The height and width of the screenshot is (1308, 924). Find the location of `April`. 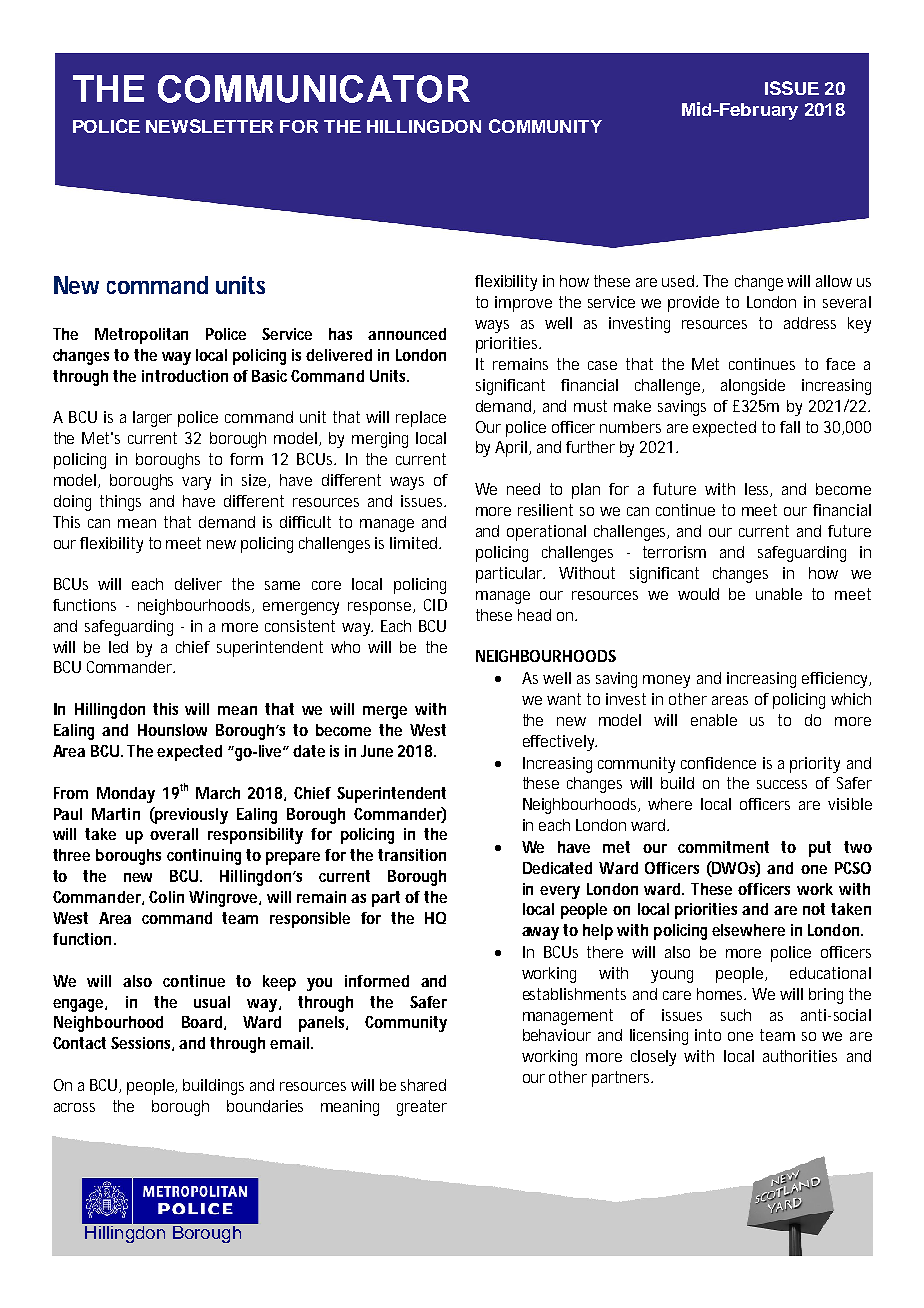

April is located at coordinates (512, 449).
